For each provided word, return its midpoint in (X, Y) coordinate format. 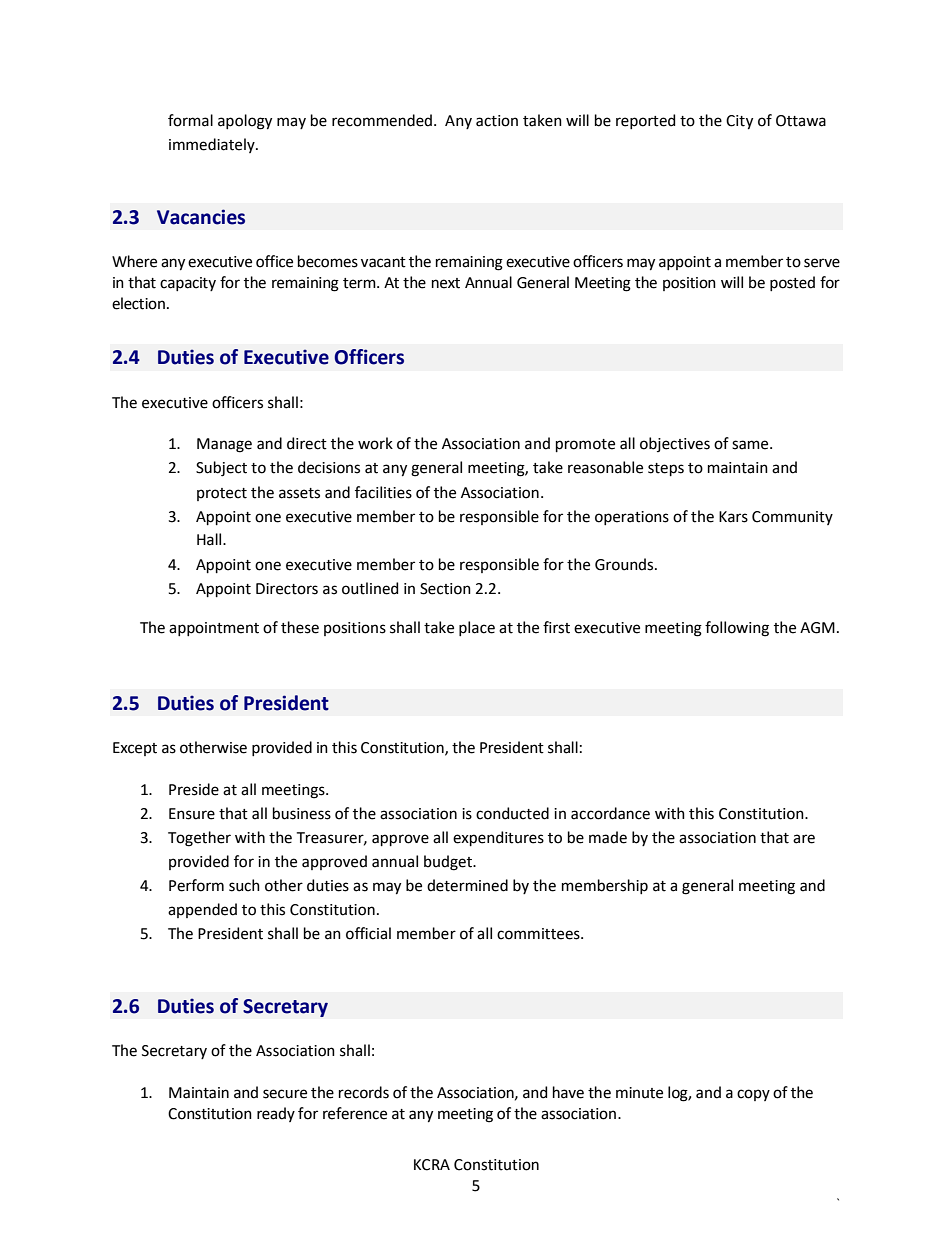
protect (222, 494)
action (497, 121)
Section (445, 589)
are (804, 839)
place (477, 628)
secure (285, 1094)
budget (449, 863)
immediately (213, 145)
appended (202, 910)
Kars (733, 517)
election (138, 303)
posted (792, 283)
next (446, 283)
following (737, 629)
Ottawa (801, 121)
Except (135, 749)
